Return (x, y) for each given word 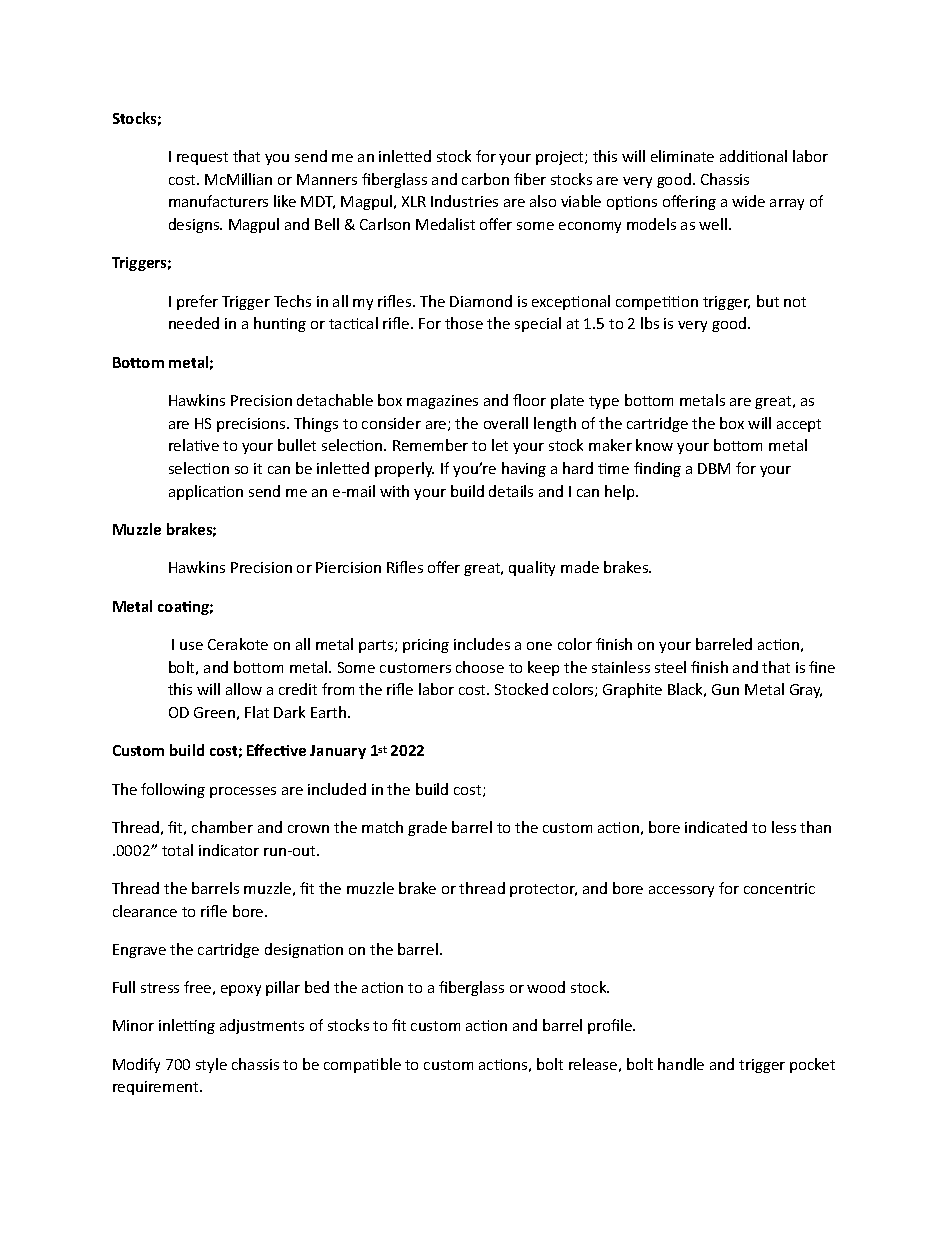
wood (546, 987)
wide (748, 201)
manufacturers (218, 201)
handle (681, 1064)
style (211, 1065)
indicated (716, 827)
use (191, 646)
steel (670, 667)
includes (482, 644)
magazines (442, 402)
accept (799, 425)
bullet (297, 445)
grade (427, 828)
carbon (485, 179)
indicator (229, 850)
